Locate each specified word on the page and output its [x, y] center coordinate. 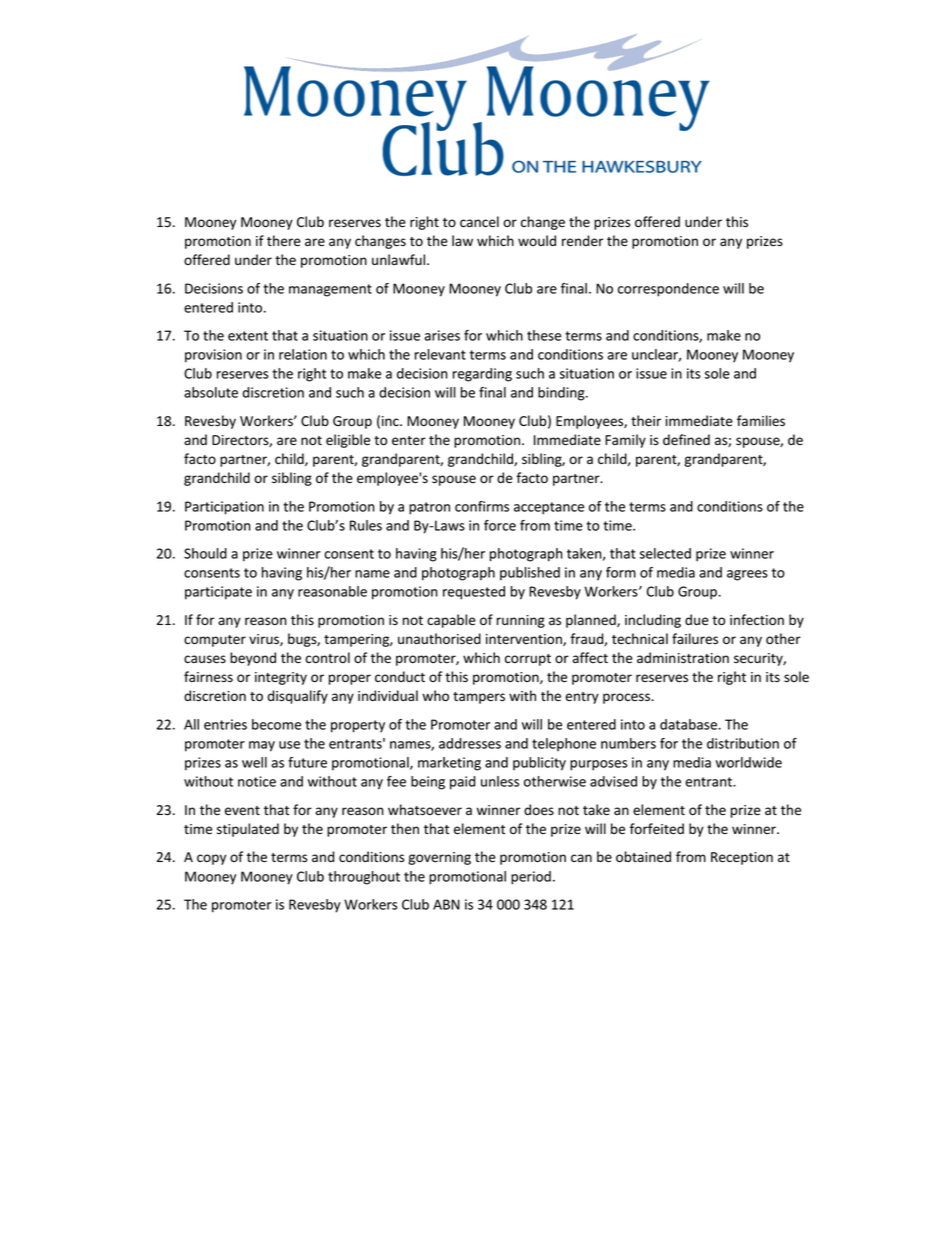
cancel [479, 222]
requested [474, 593]
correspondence [668, 290]
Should [205, 553]
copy [211, 859]
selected [665, 553]
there [284, 241]
